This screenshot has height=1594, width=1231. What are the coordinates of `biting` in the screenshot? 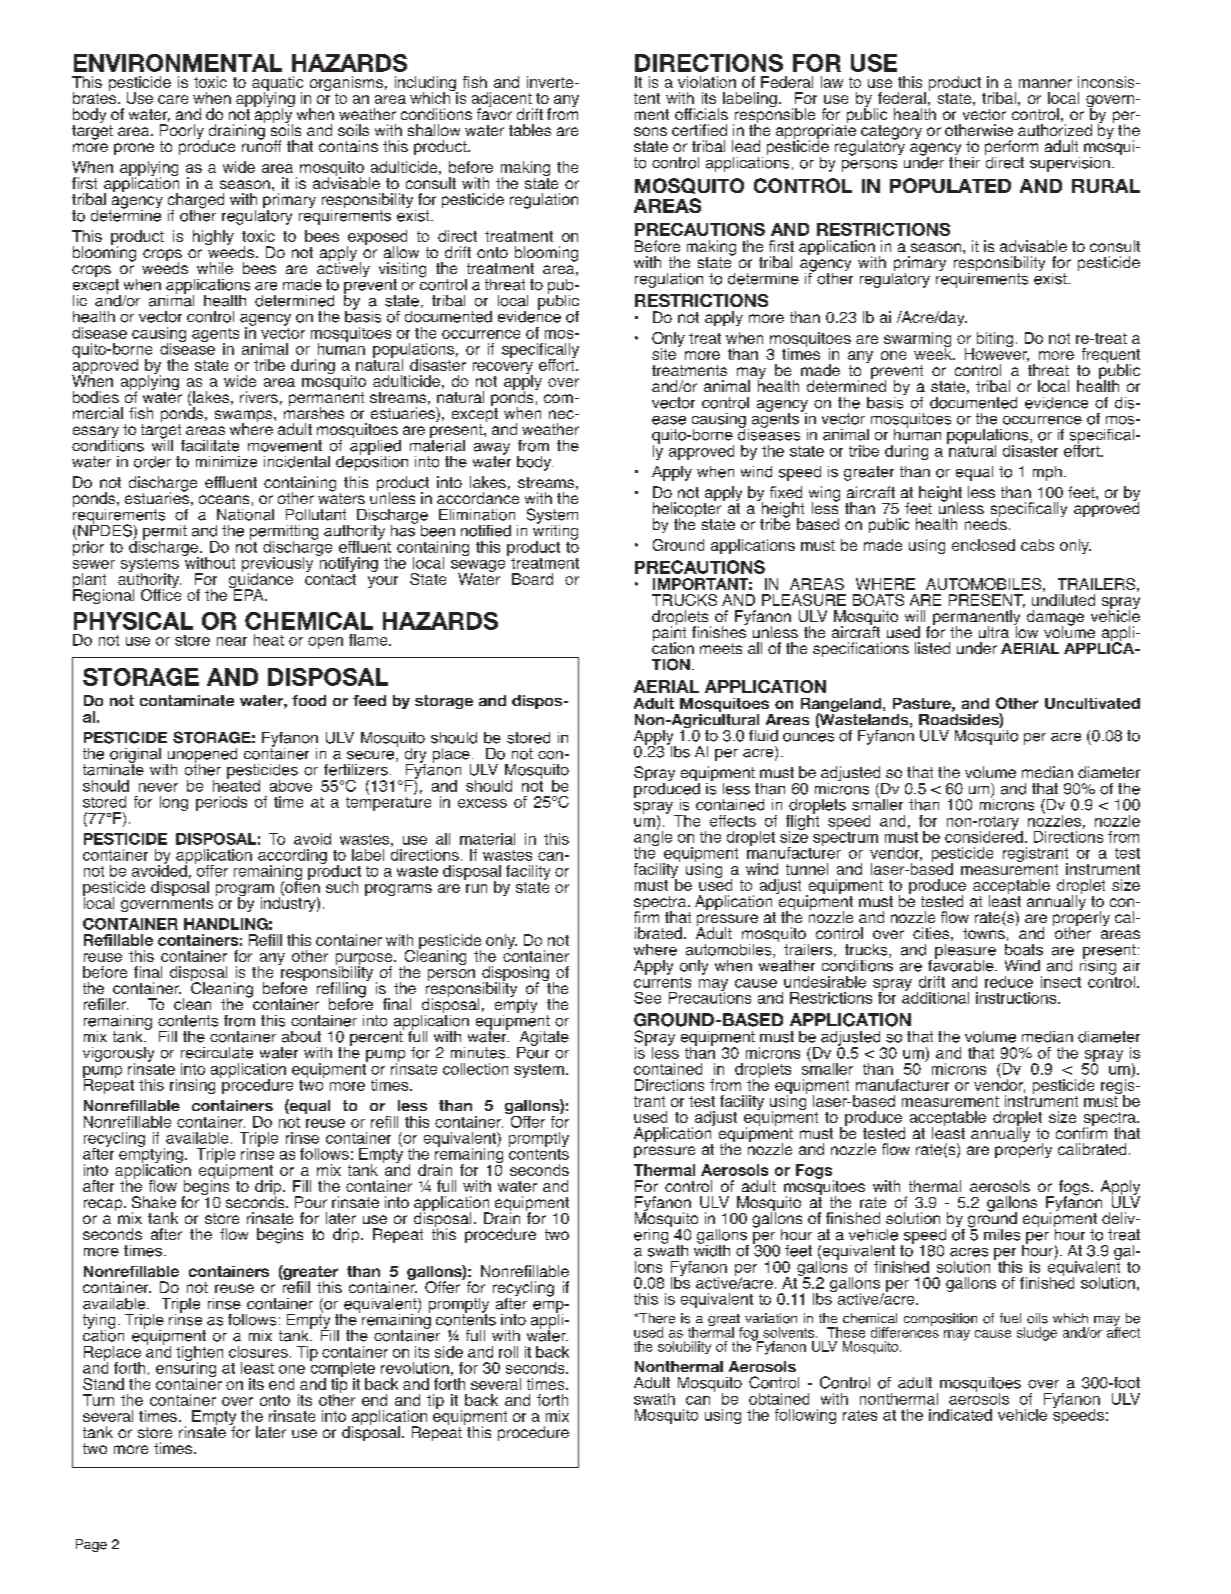 It's located at (995, 339).
